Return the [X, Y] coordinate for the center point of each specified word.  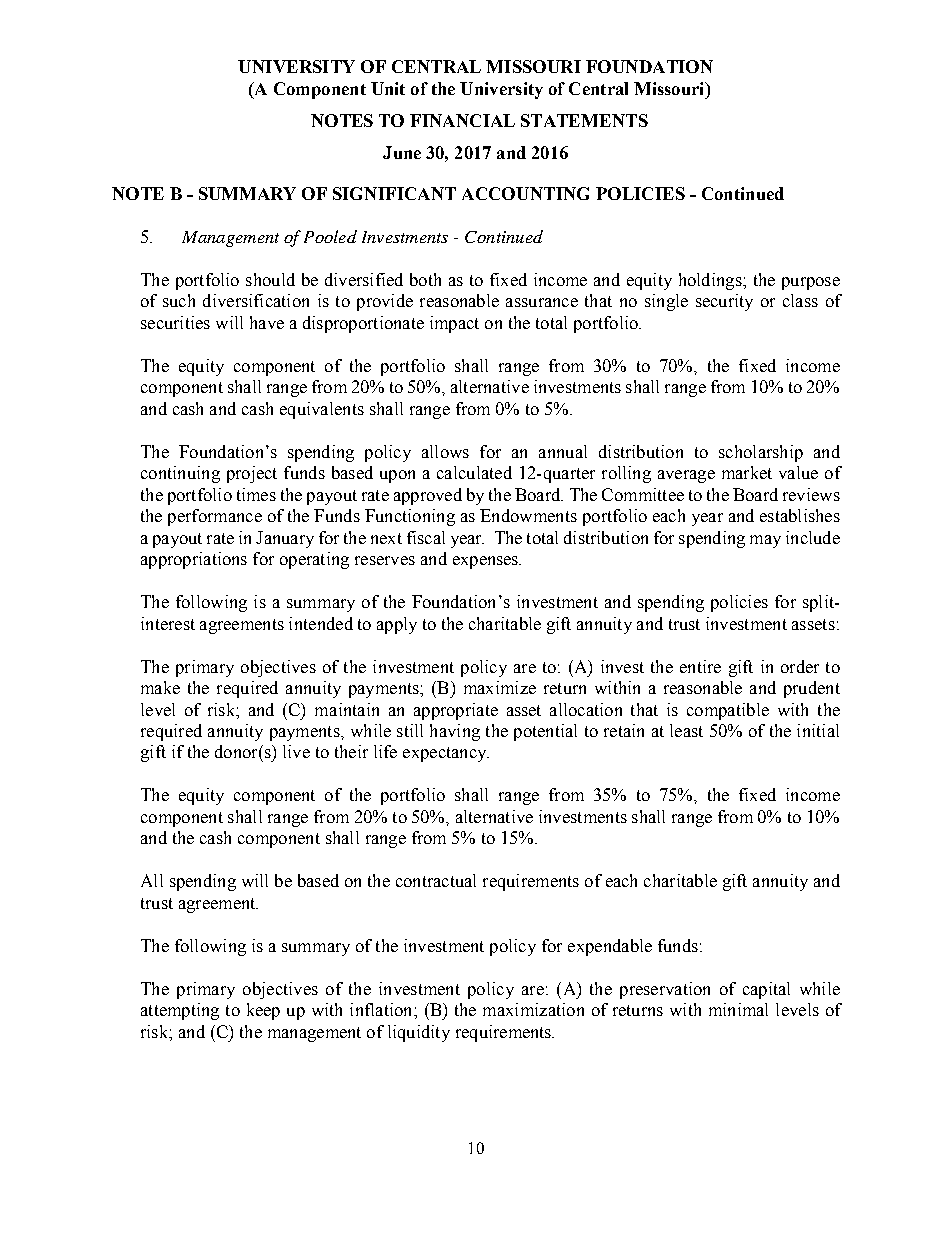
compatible [728, 711]
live [296, 751]
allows [445, 451]
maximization [533, 1009]
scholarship [761, 453]
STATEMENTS [584, 120]
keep [263, 1011]
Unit [388, 88]
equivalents [322, 410]
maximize [500, 687]
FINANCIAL [462, 120]
